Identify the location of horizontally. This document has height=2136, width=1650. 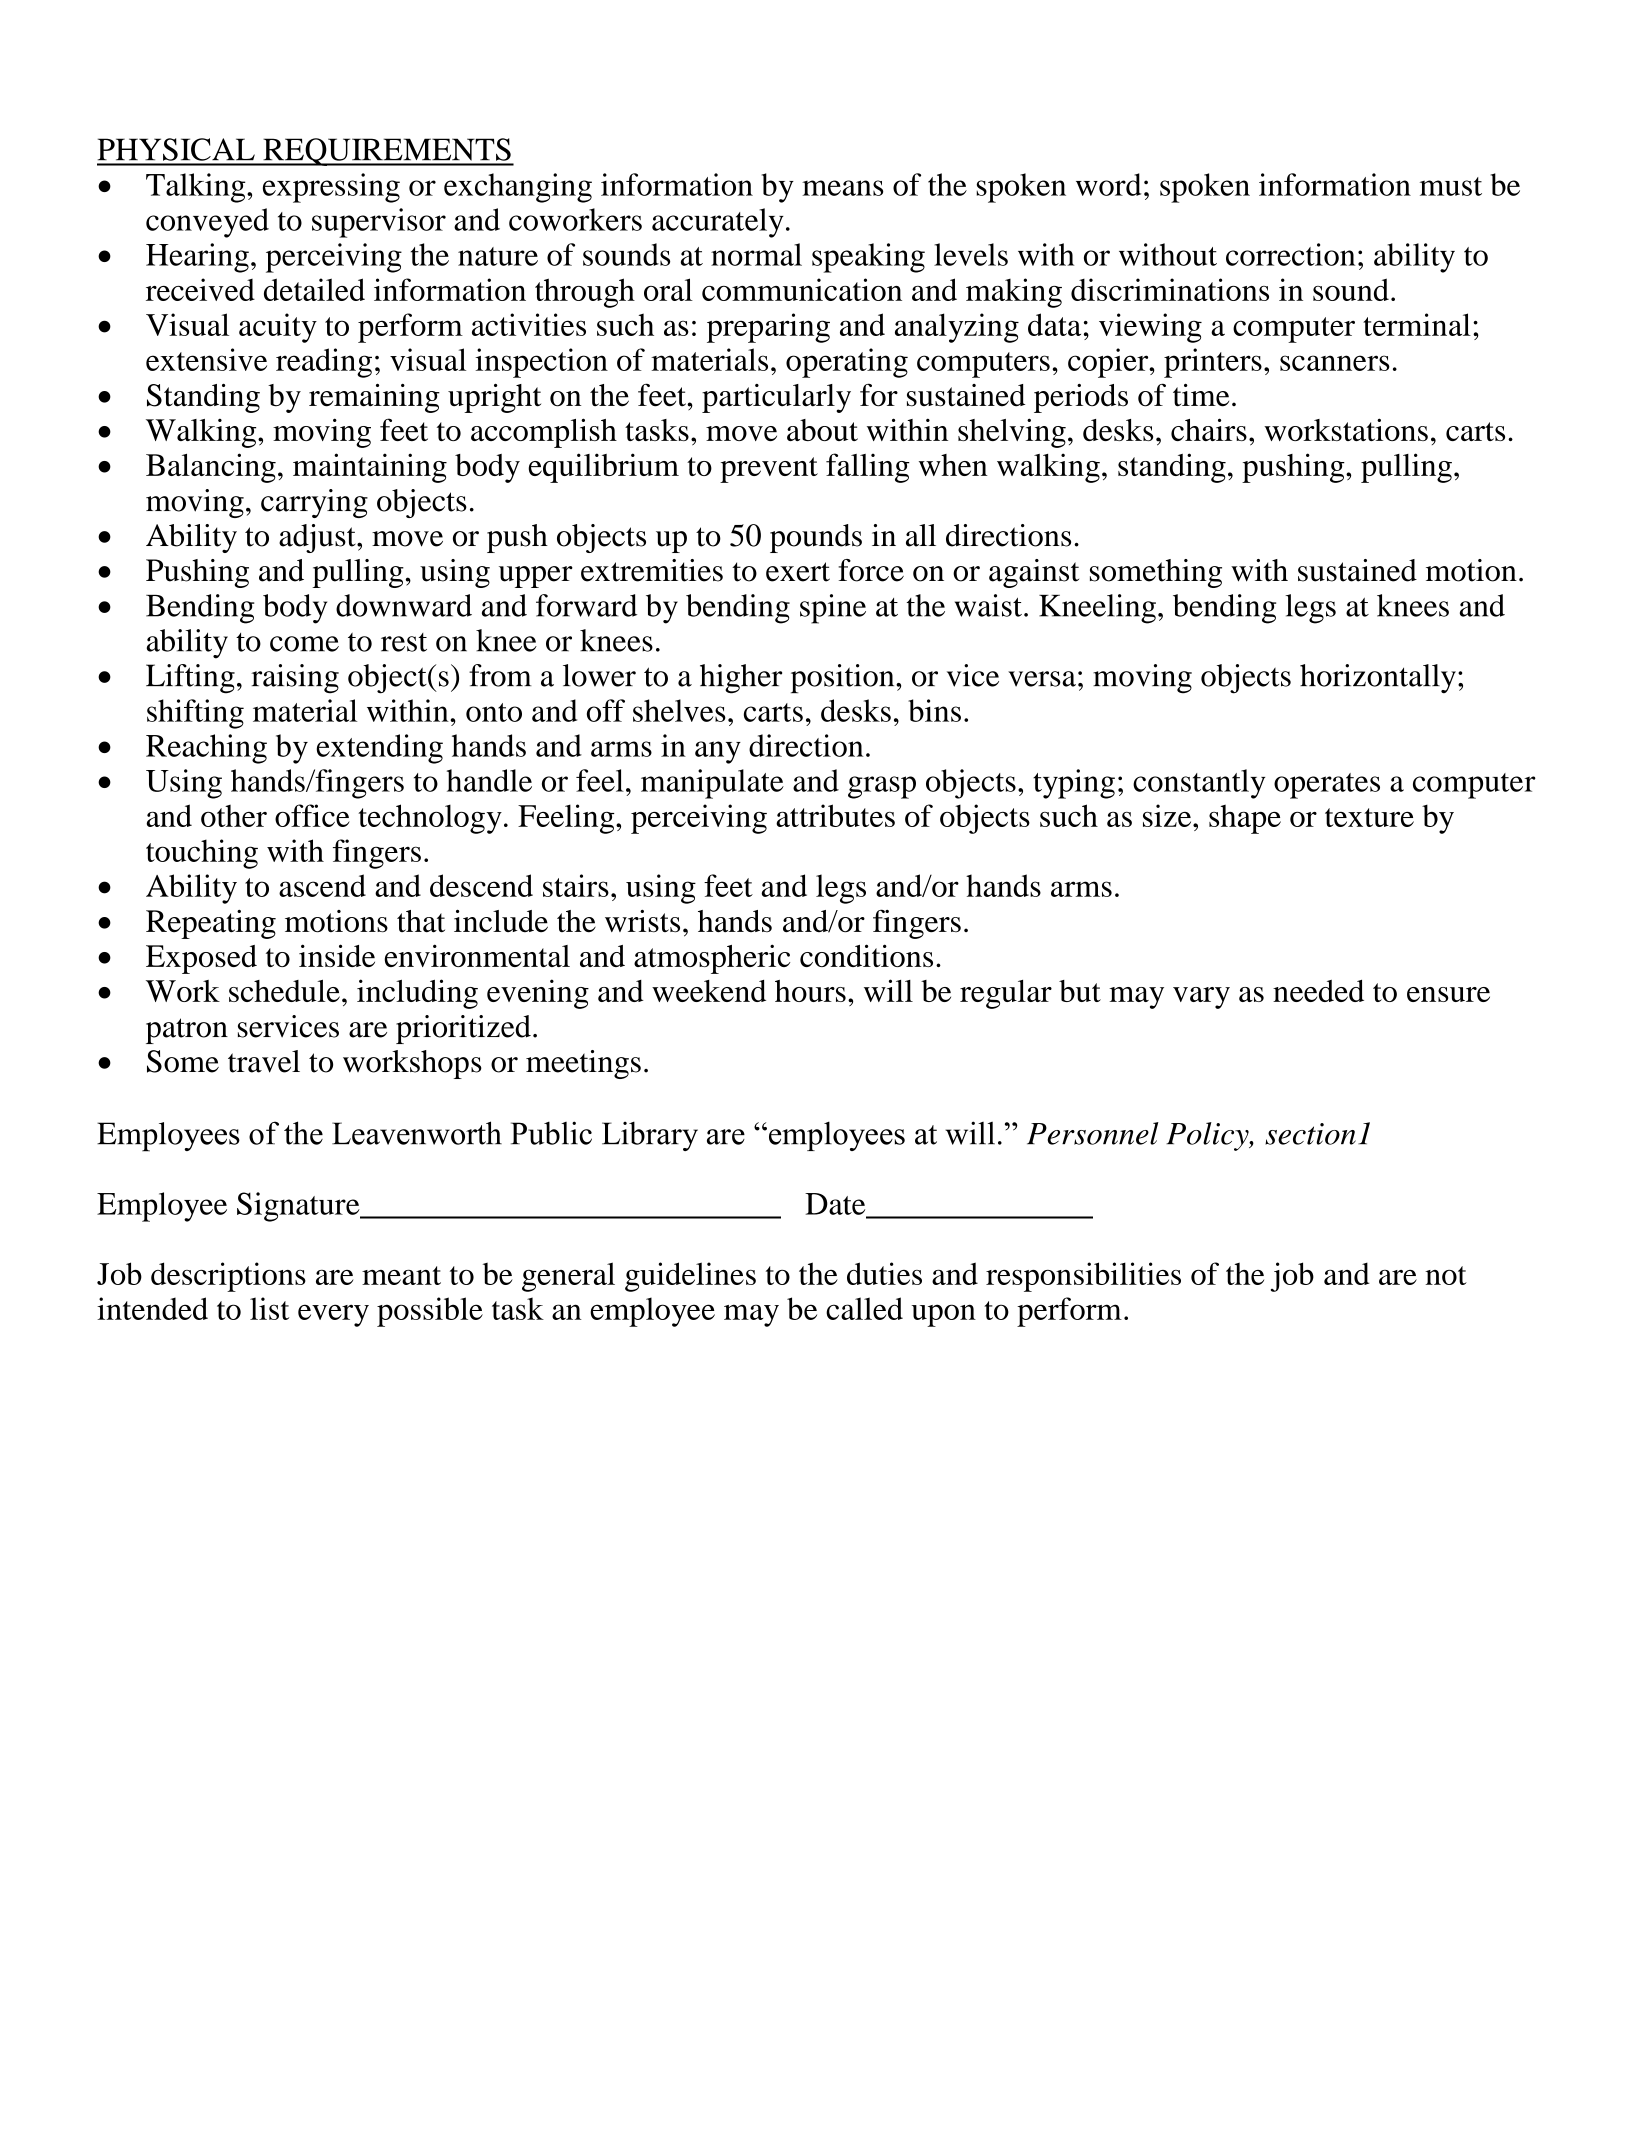
(1378, 679).
